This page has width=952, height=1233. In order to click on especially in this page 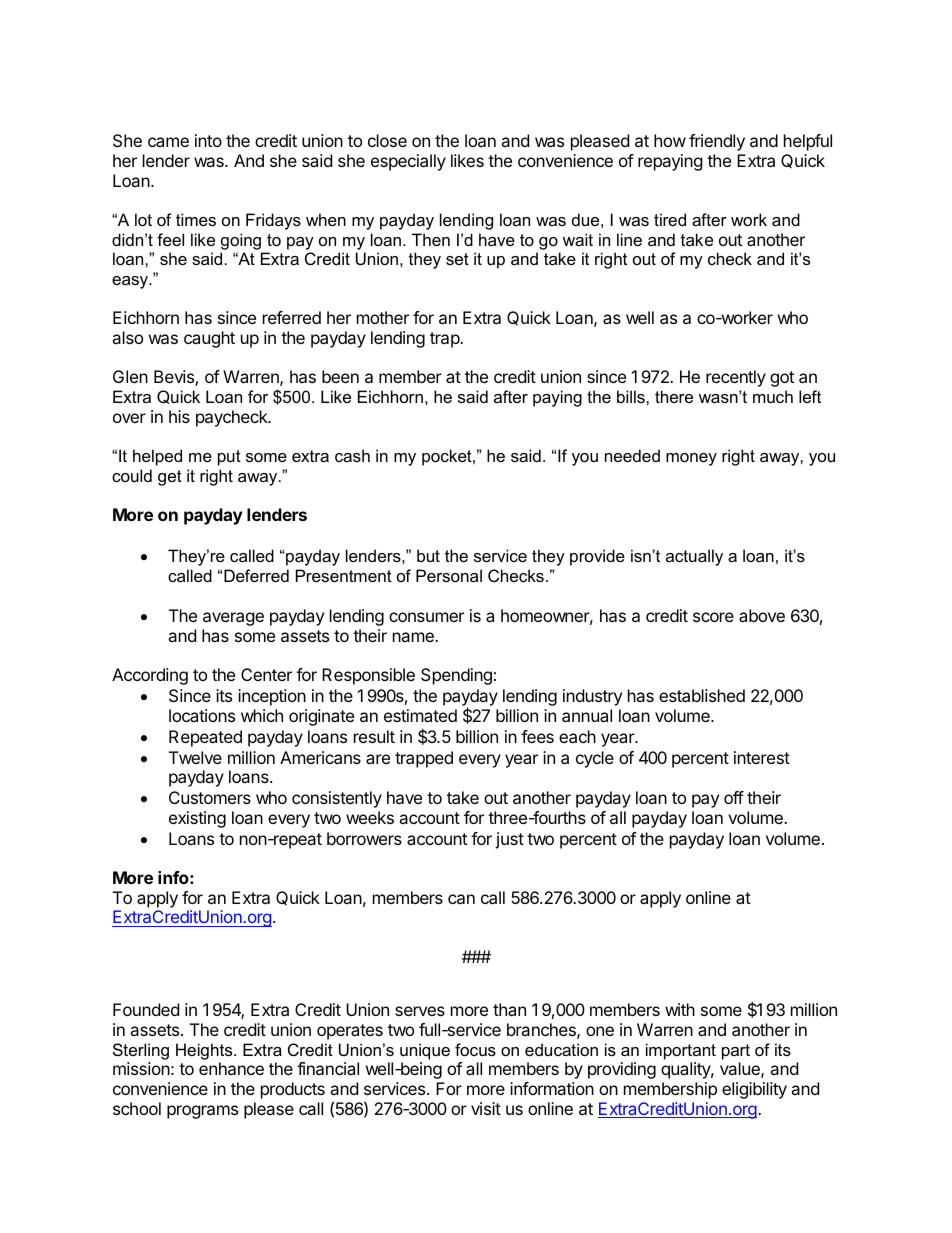, I will do `click(408, 162)`.
